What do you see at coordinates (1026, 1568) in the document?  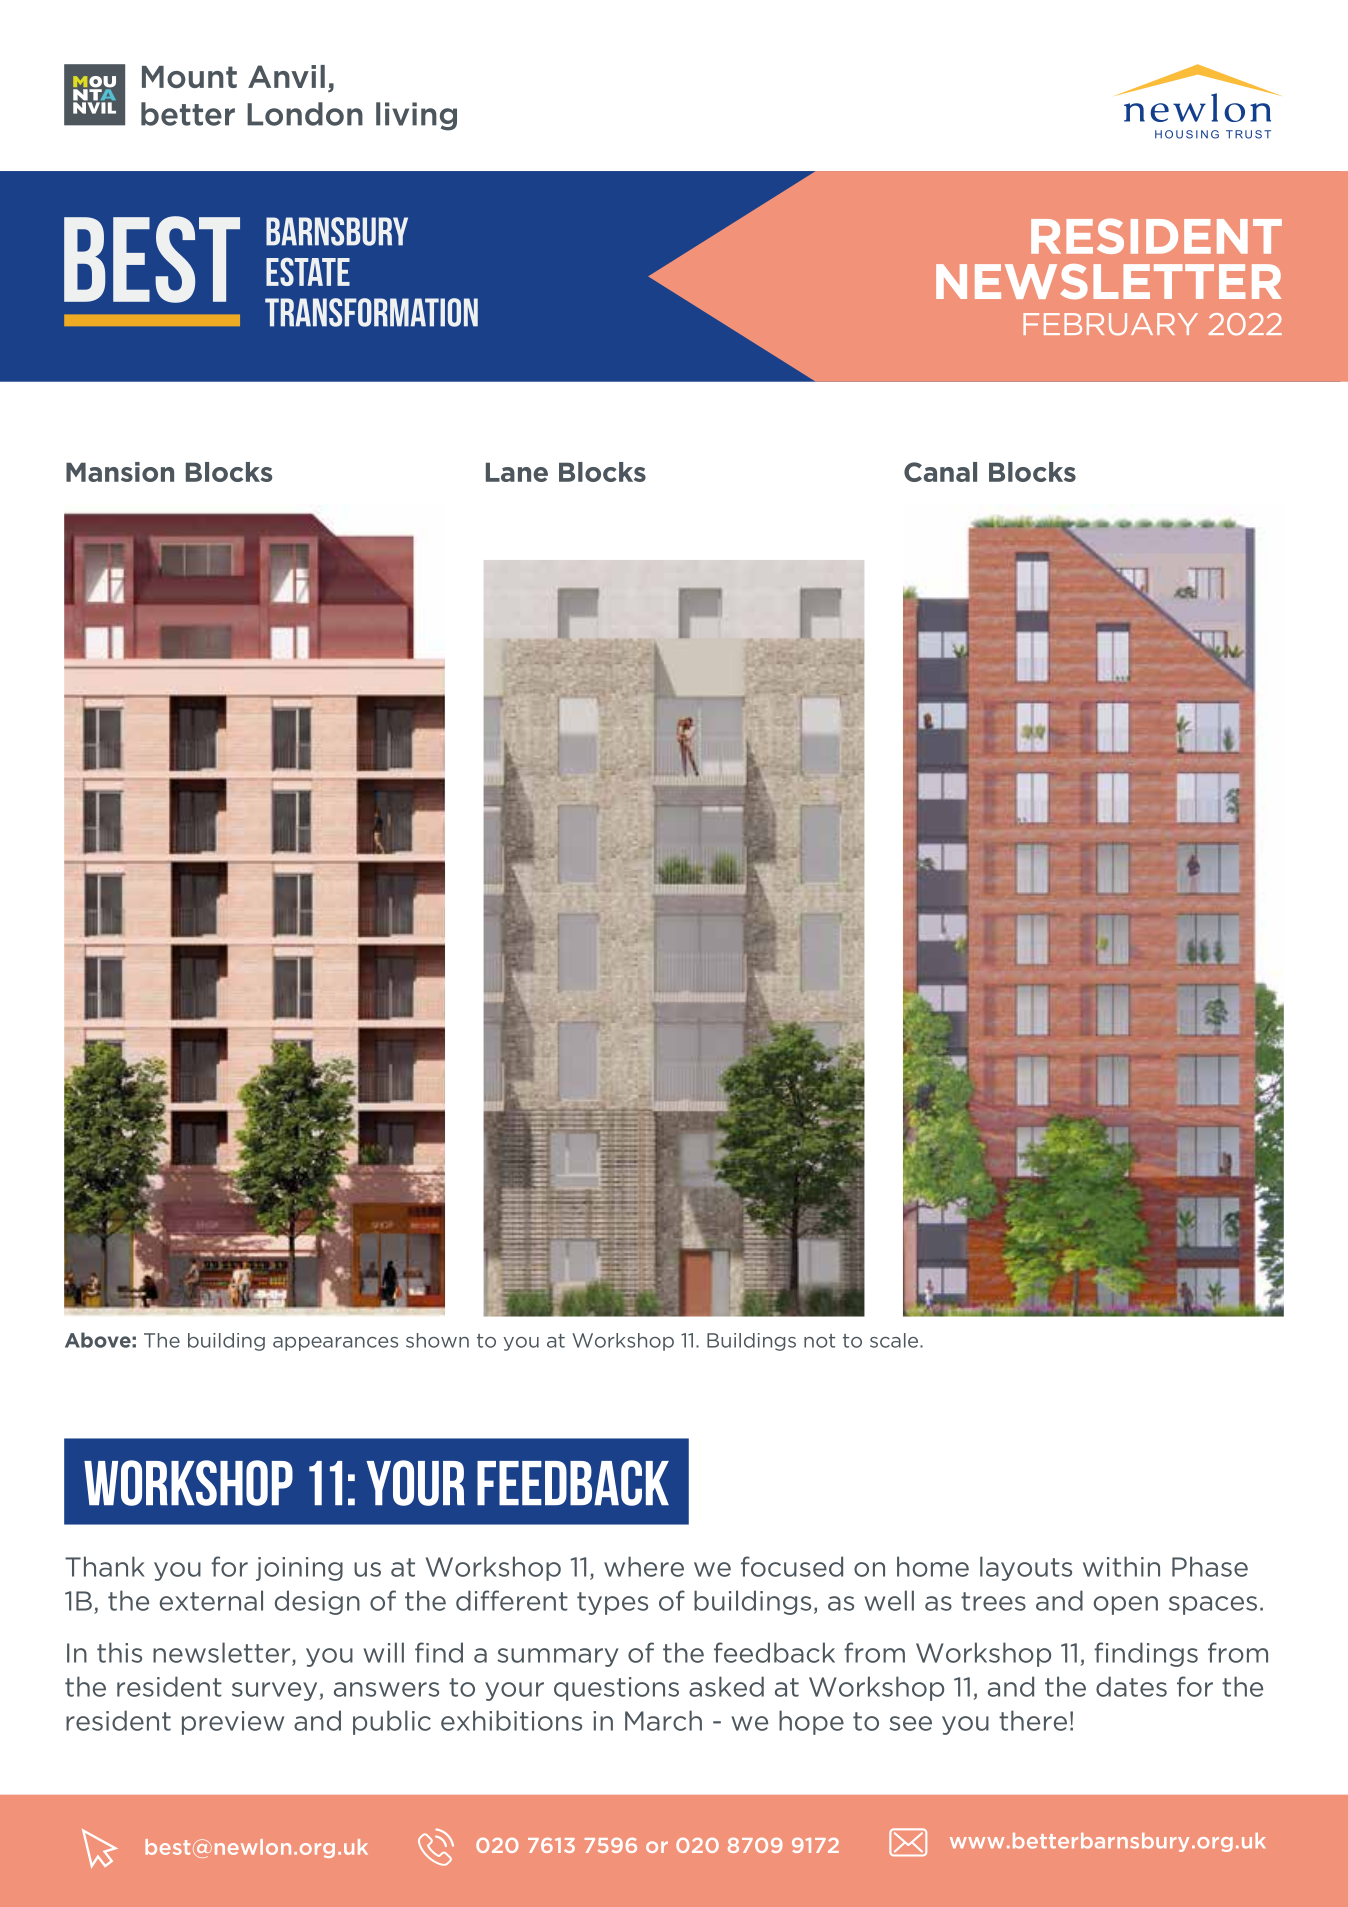 I see `layouts` at bounding box center [1026, 1568].
